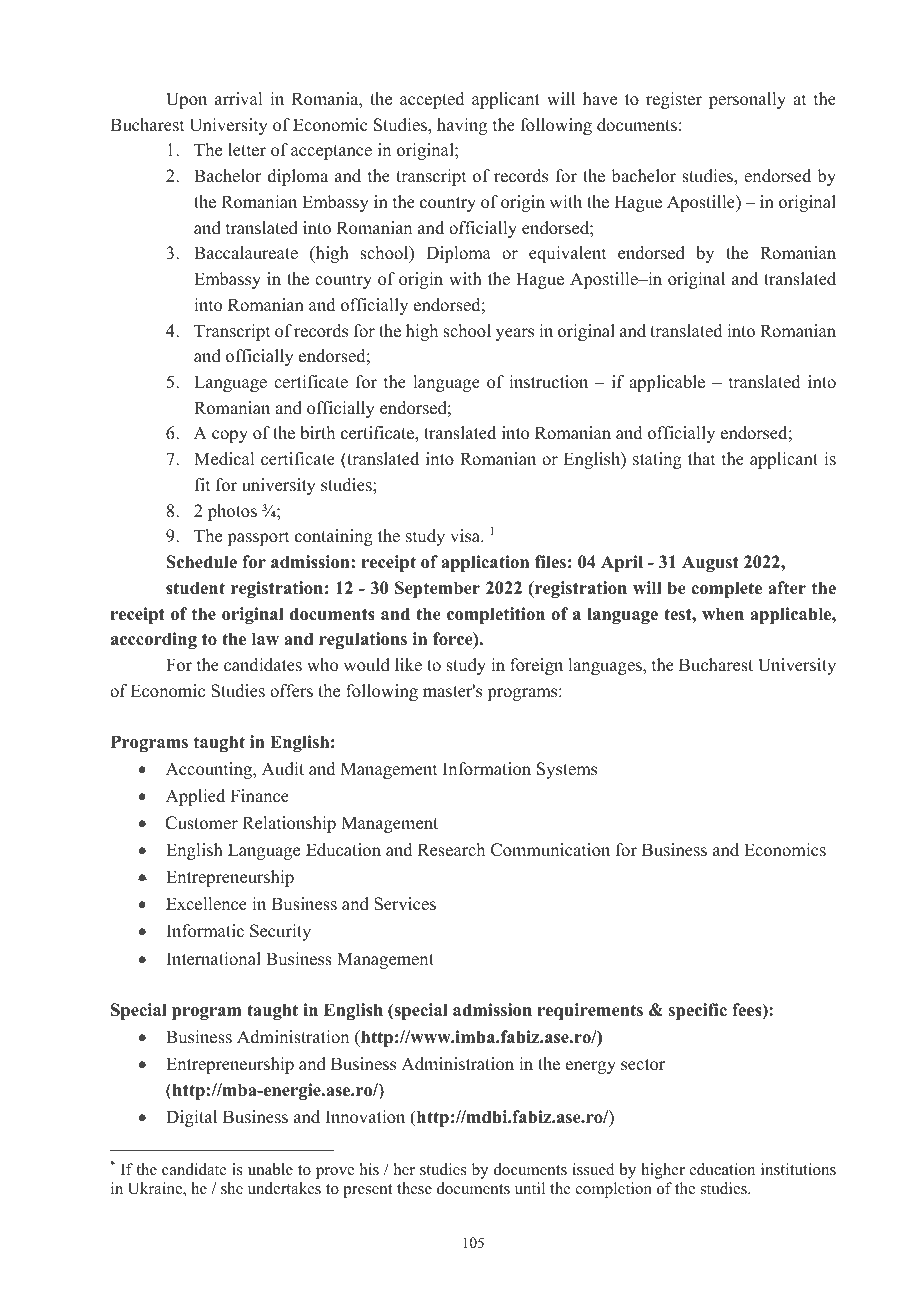 Image resolution: width=924 pixels, height=1308 pixels. What do you see at coordinates (462, 126) in the screenshot?
I see `having` at bounding box center [462, 126].
